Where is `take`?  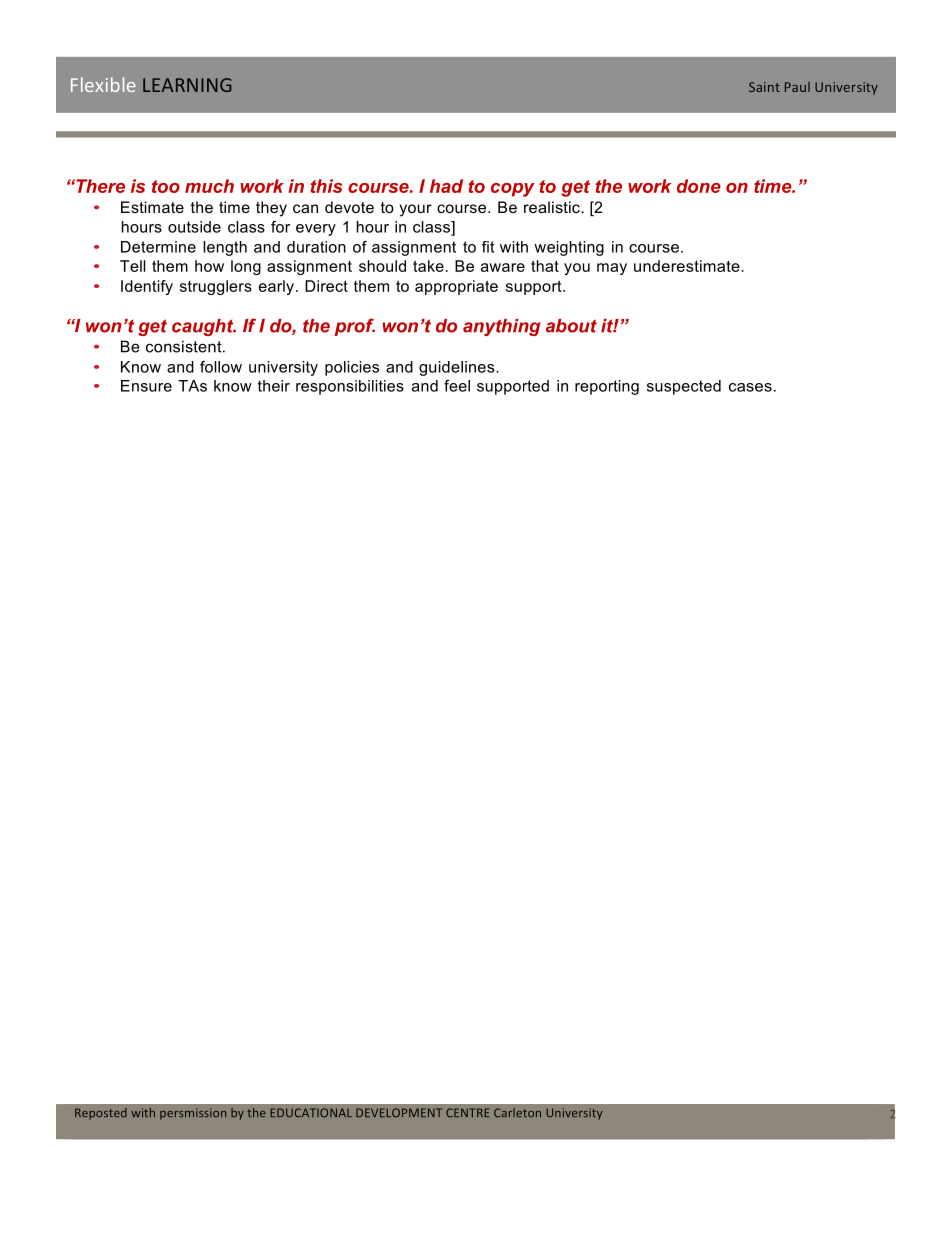 take is located at coordinates (428, 266).
